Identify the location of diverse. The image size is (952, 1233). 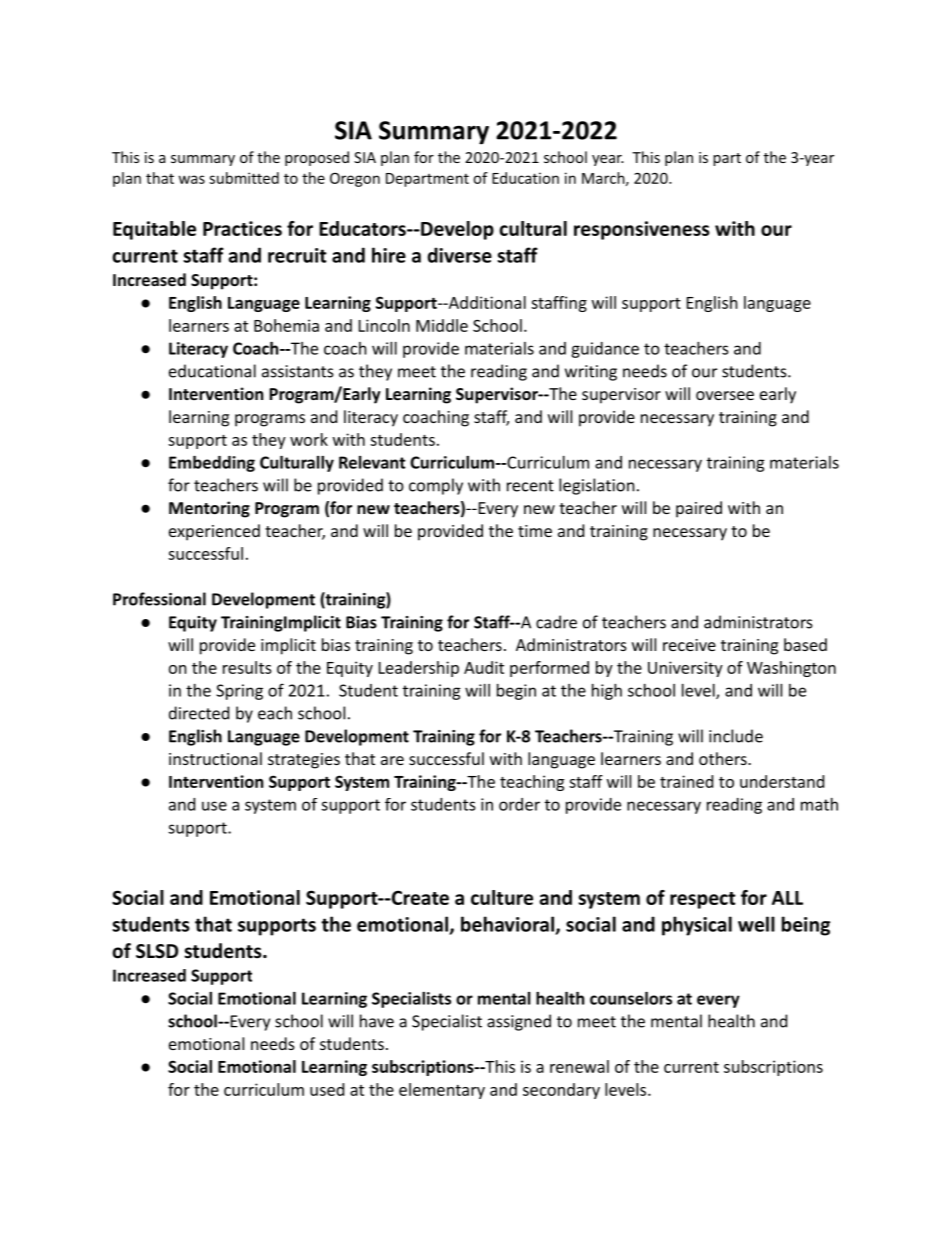
(460, 255).
